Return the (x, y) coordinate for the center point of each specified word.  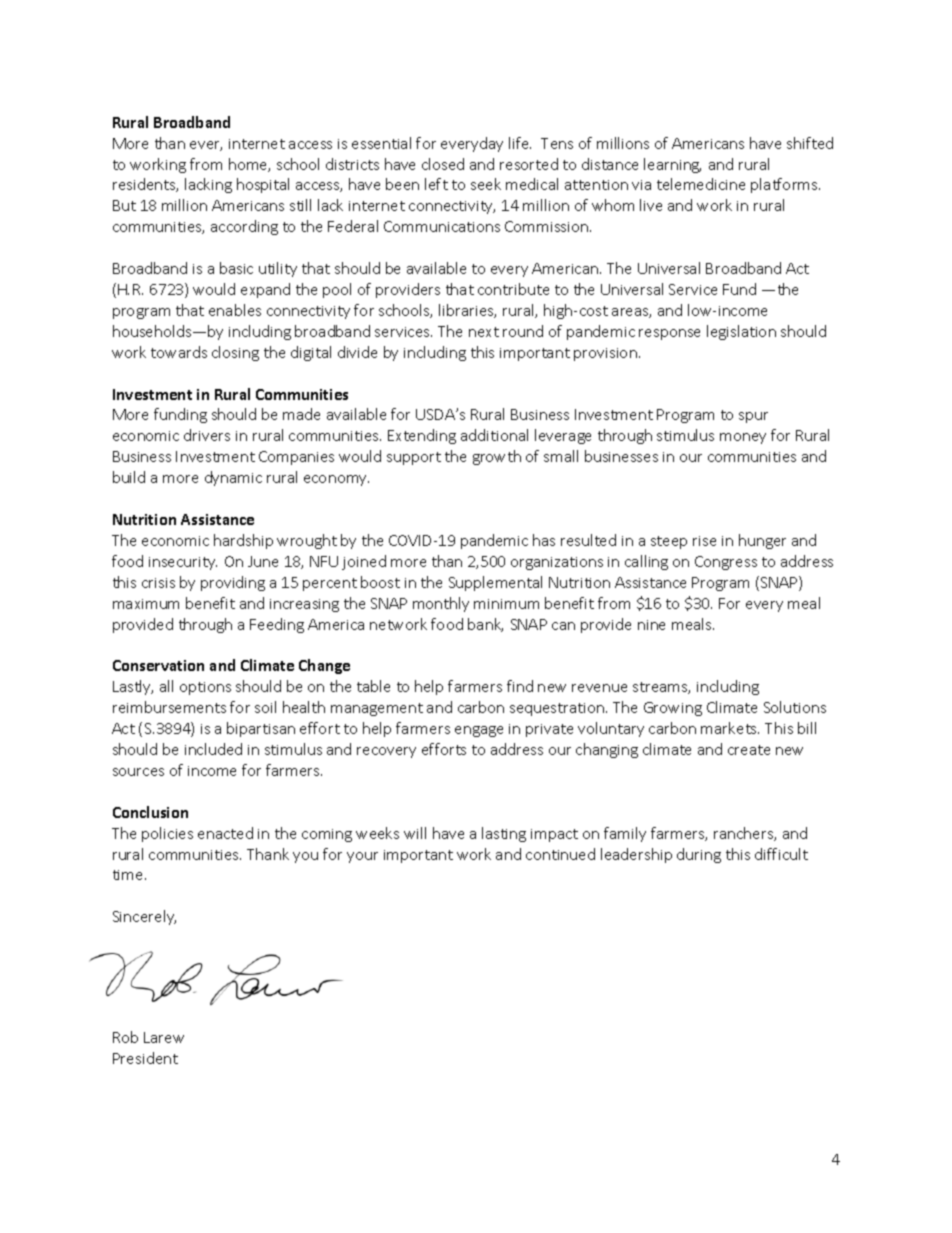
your (362, 857)
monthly (441, 604)
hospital (263, 185)
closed (443, 164)
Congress (726, 563)
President (145, 1058)
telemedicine (701, 184)
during (699, 855)
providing (233, 583)
